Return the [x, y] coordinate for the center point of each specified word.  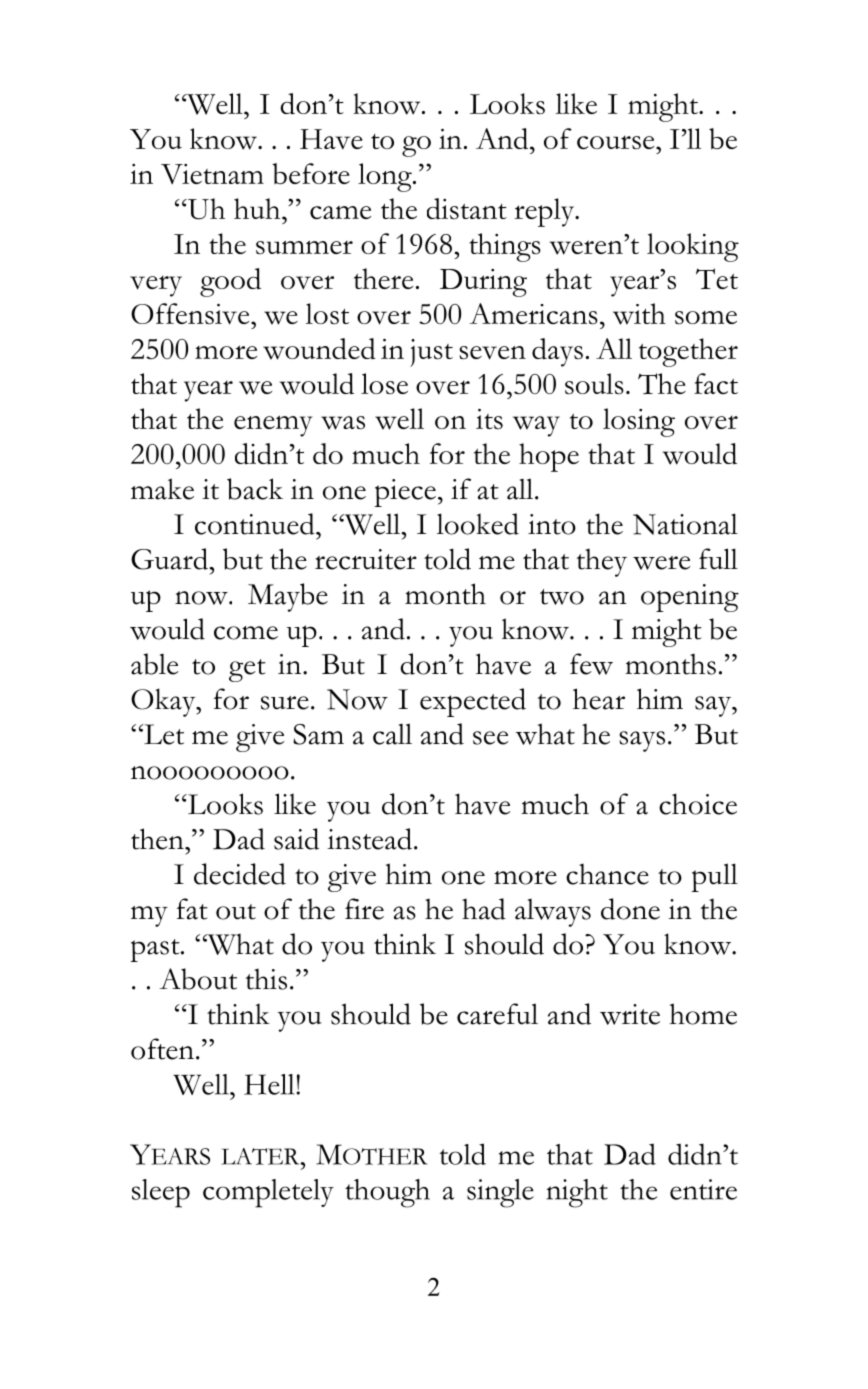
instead [369, 839]
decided [240, 874]
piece [405, 493]
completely [268, 1193]
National [685, 524]
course [617, 142]
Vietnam [212, 174]
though [387, 1193]
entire [703, 1189]
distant [467, 209]
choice [698, 804]
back [255, 489]
